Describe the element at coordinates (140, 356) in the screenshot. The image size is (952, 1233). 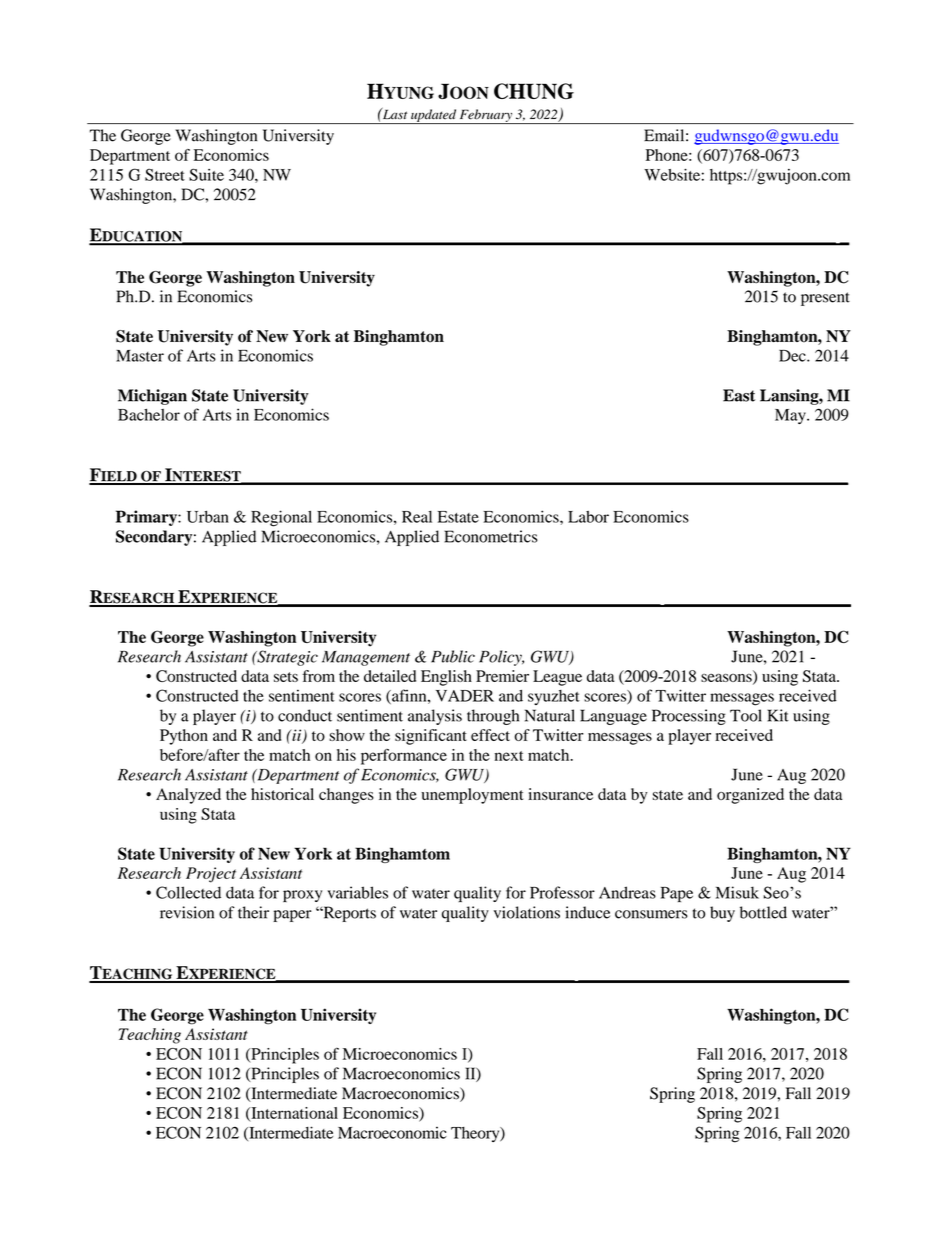
I see `Master` at that location.
